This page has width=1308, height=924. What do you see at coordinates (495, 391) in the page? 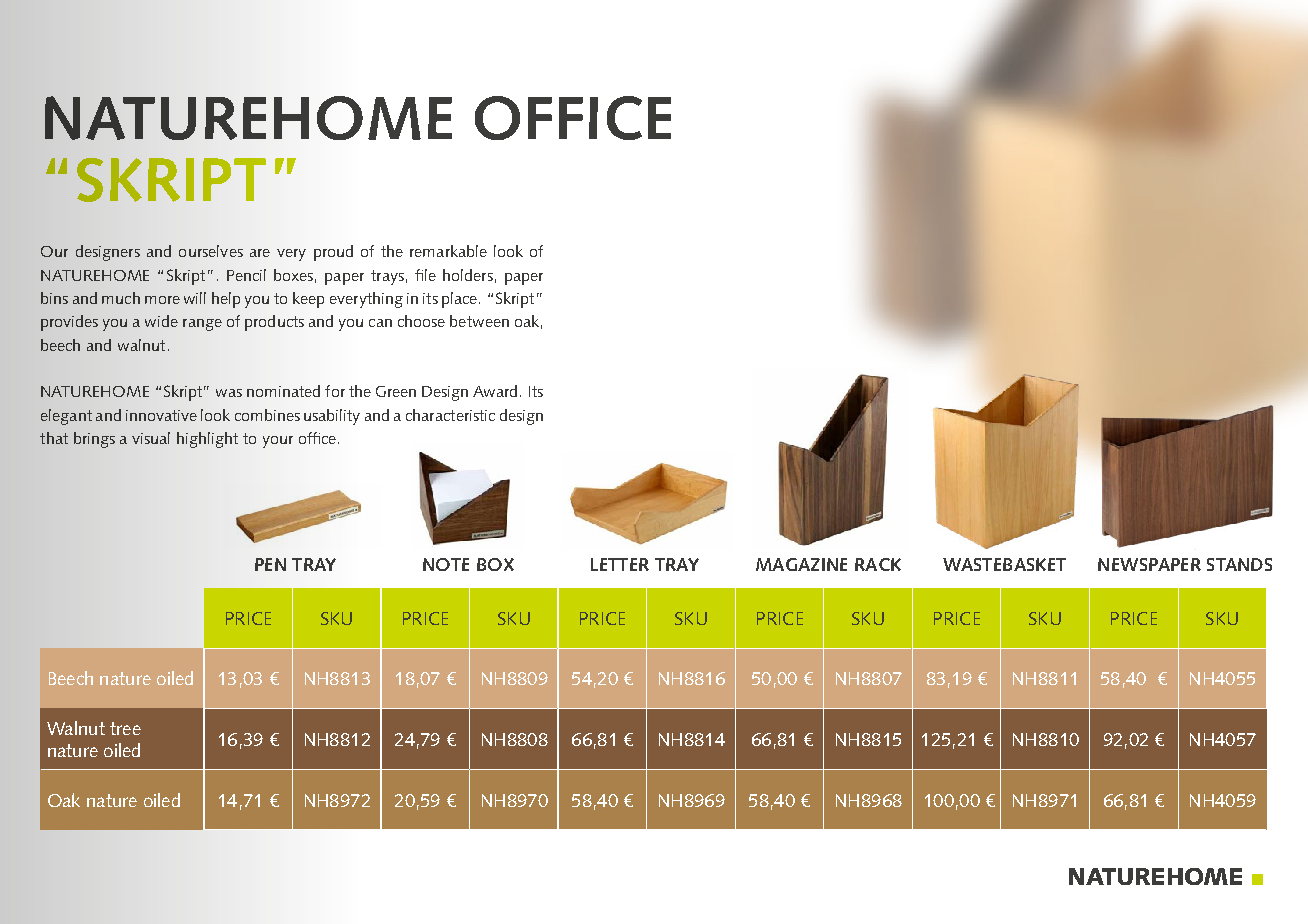
I see `Award` at bounding box center [495, 391].
